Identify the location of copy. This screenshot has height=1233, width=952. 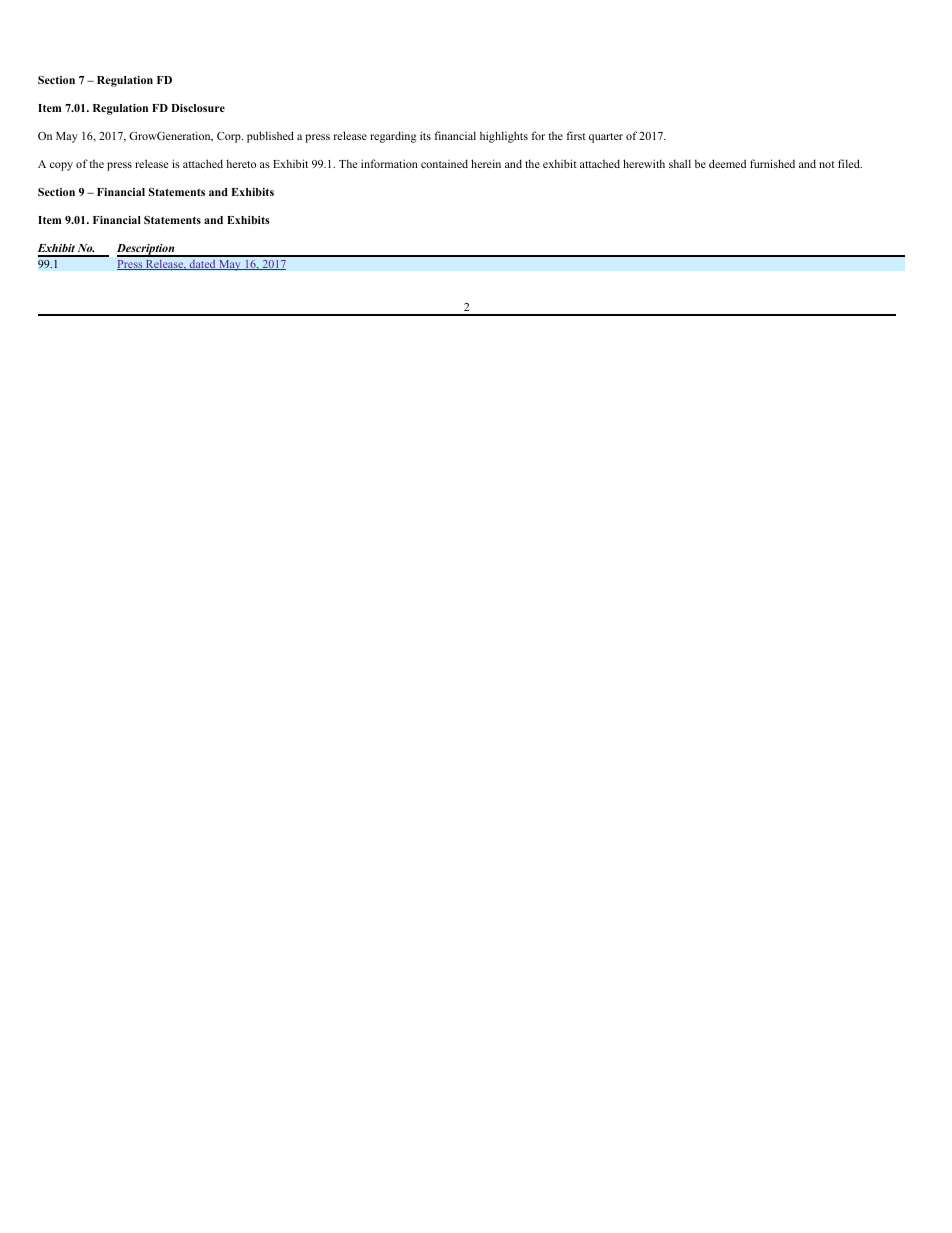
(61, 166).
